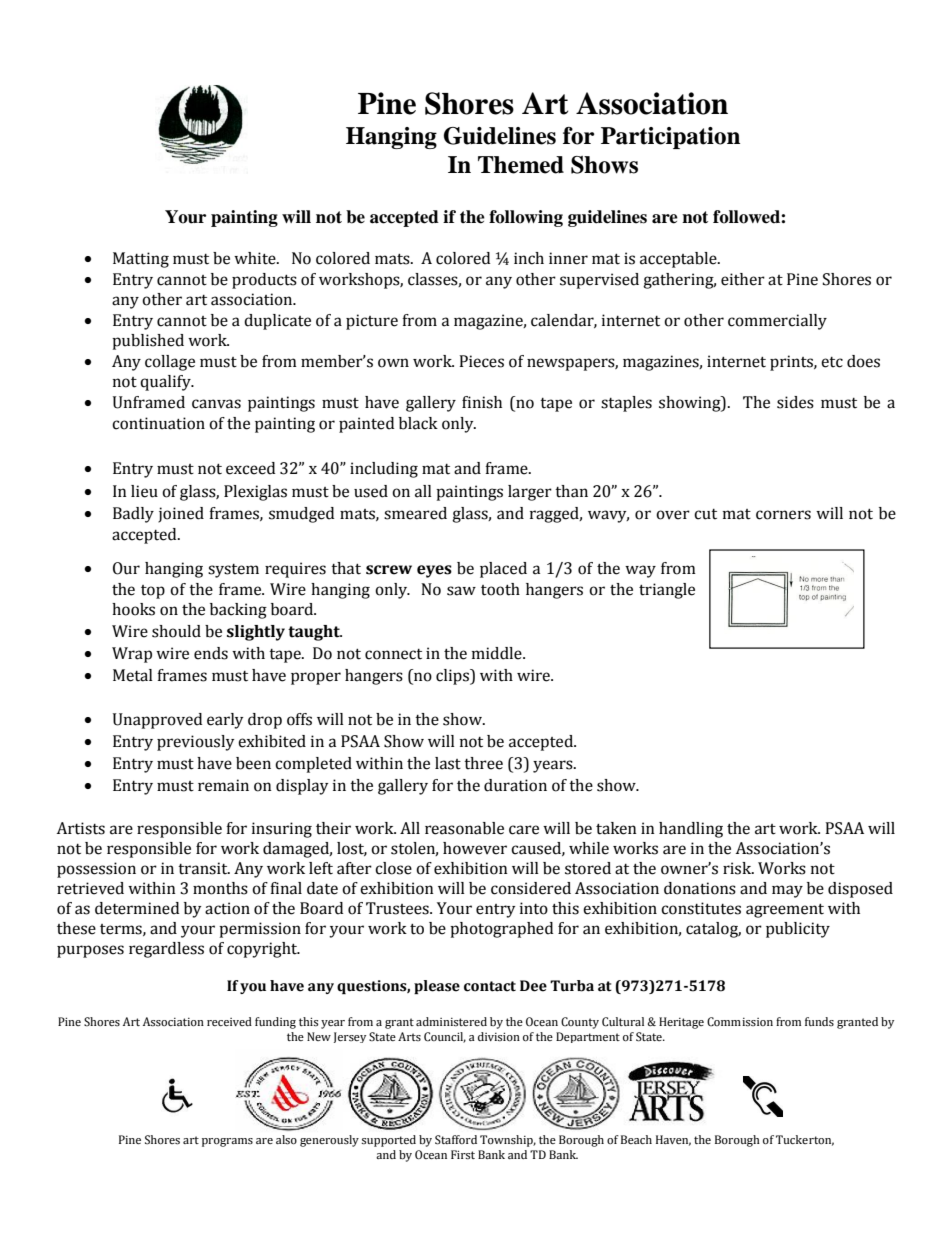 The height and width of the page is (1233, 952). I want to click on larger, so click(530, 493).
